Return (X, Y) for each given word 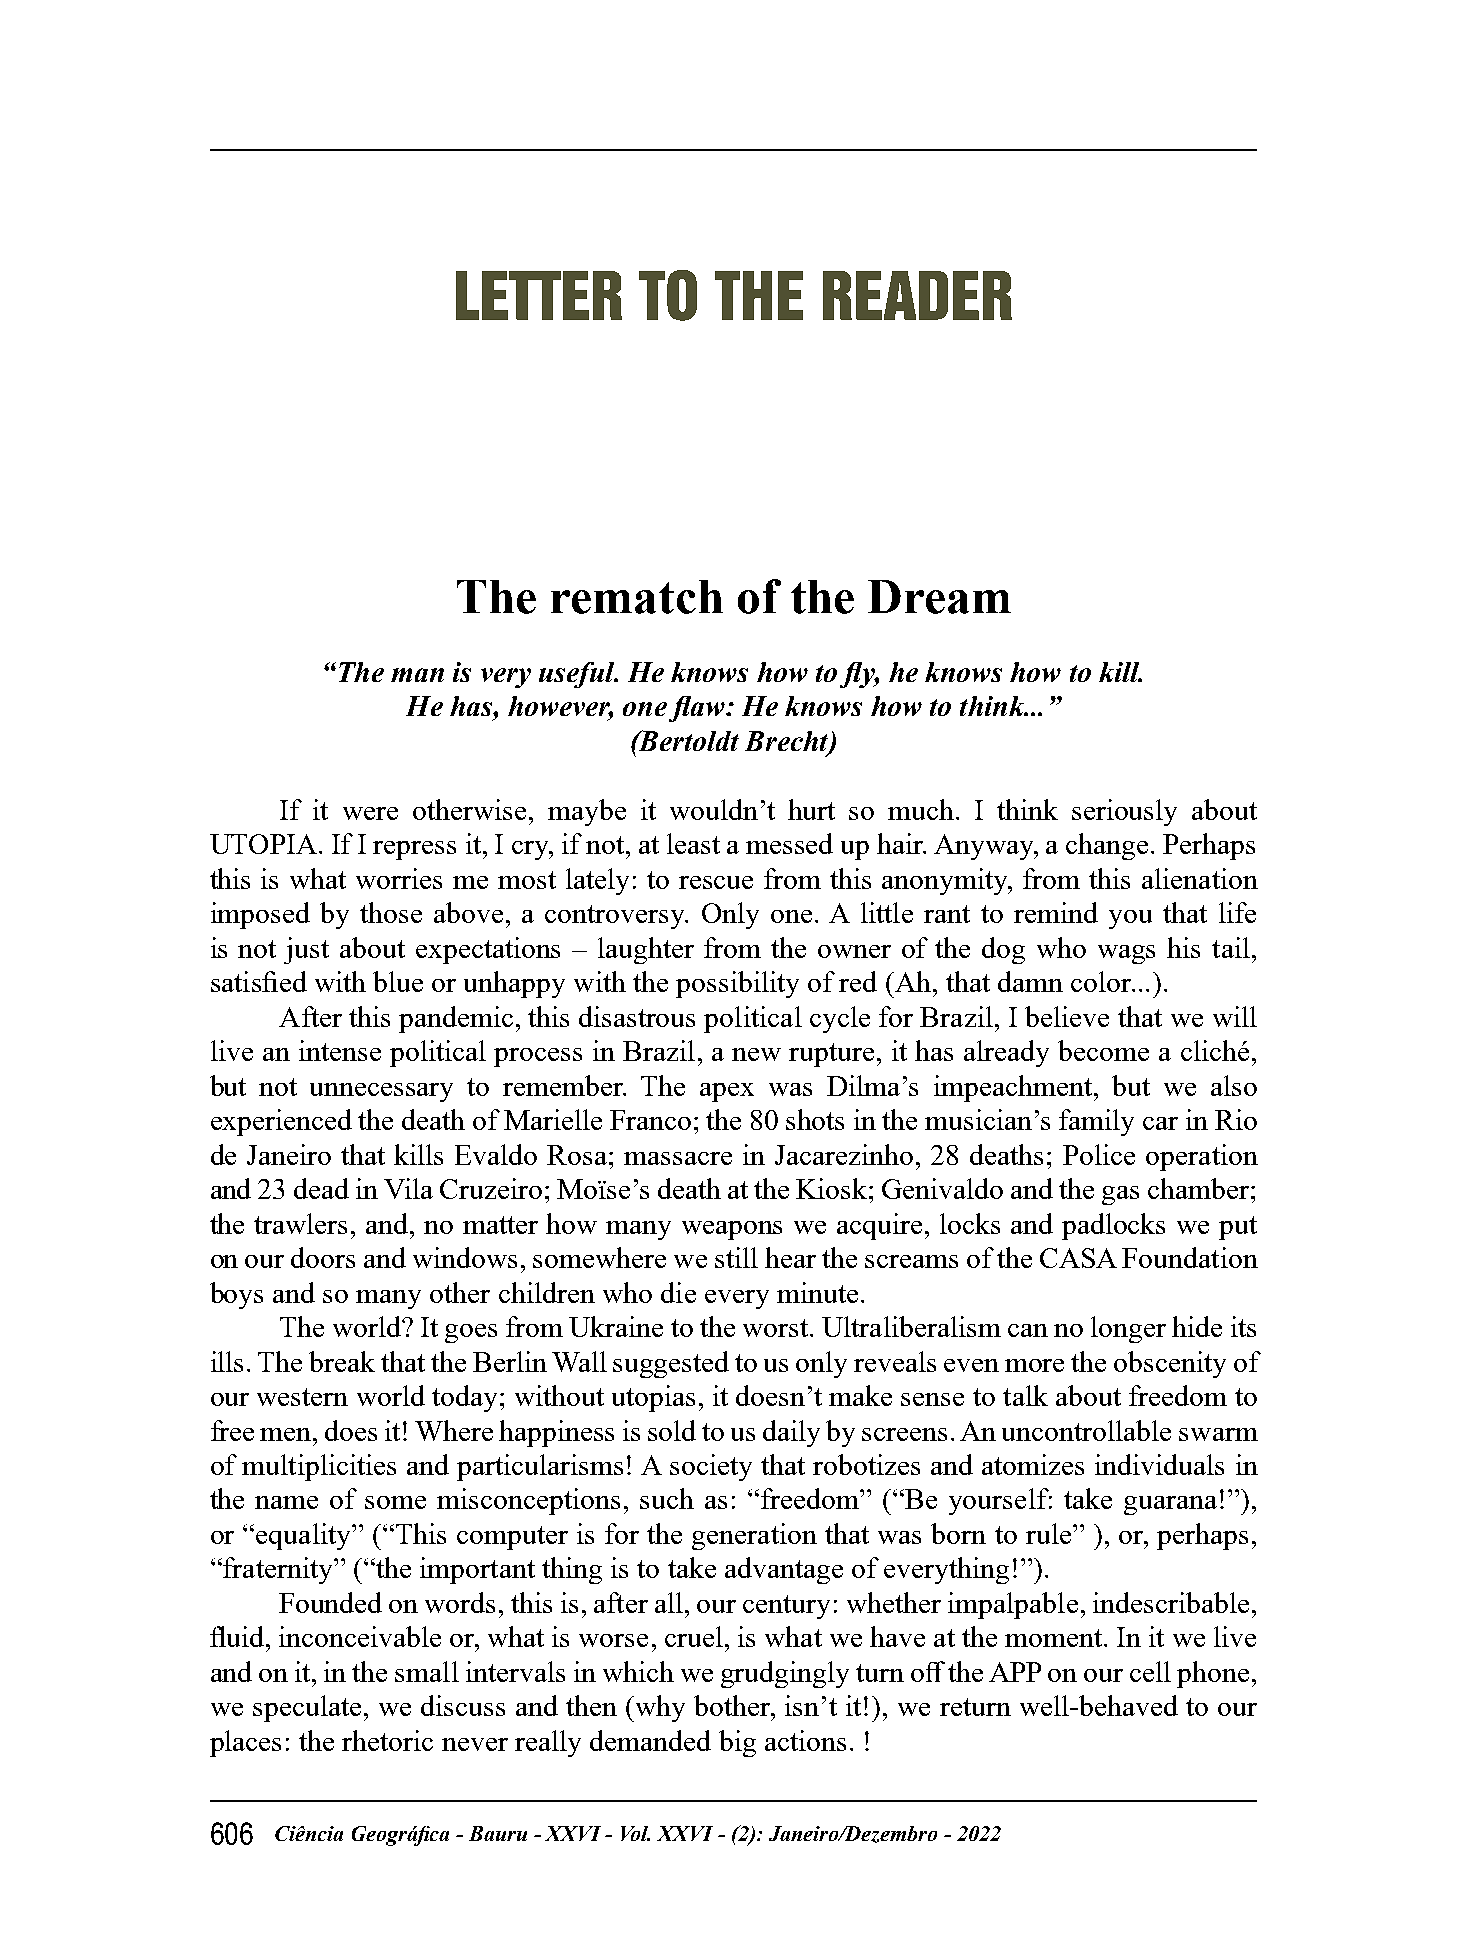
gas (1120, 1195)
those (391, 912)
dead (321, 1188)
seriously (1124, 812)
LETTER (539, 295)
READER (917, 295)
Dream (939, 597)
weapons (732, 1230)
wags (1126, 954)
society (711, 1467)
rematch (637, 597)
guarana (1170, 1505)
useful (578, 675)
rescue (716, 882)
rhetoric (387, 1740)
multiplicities (319, 1467)
